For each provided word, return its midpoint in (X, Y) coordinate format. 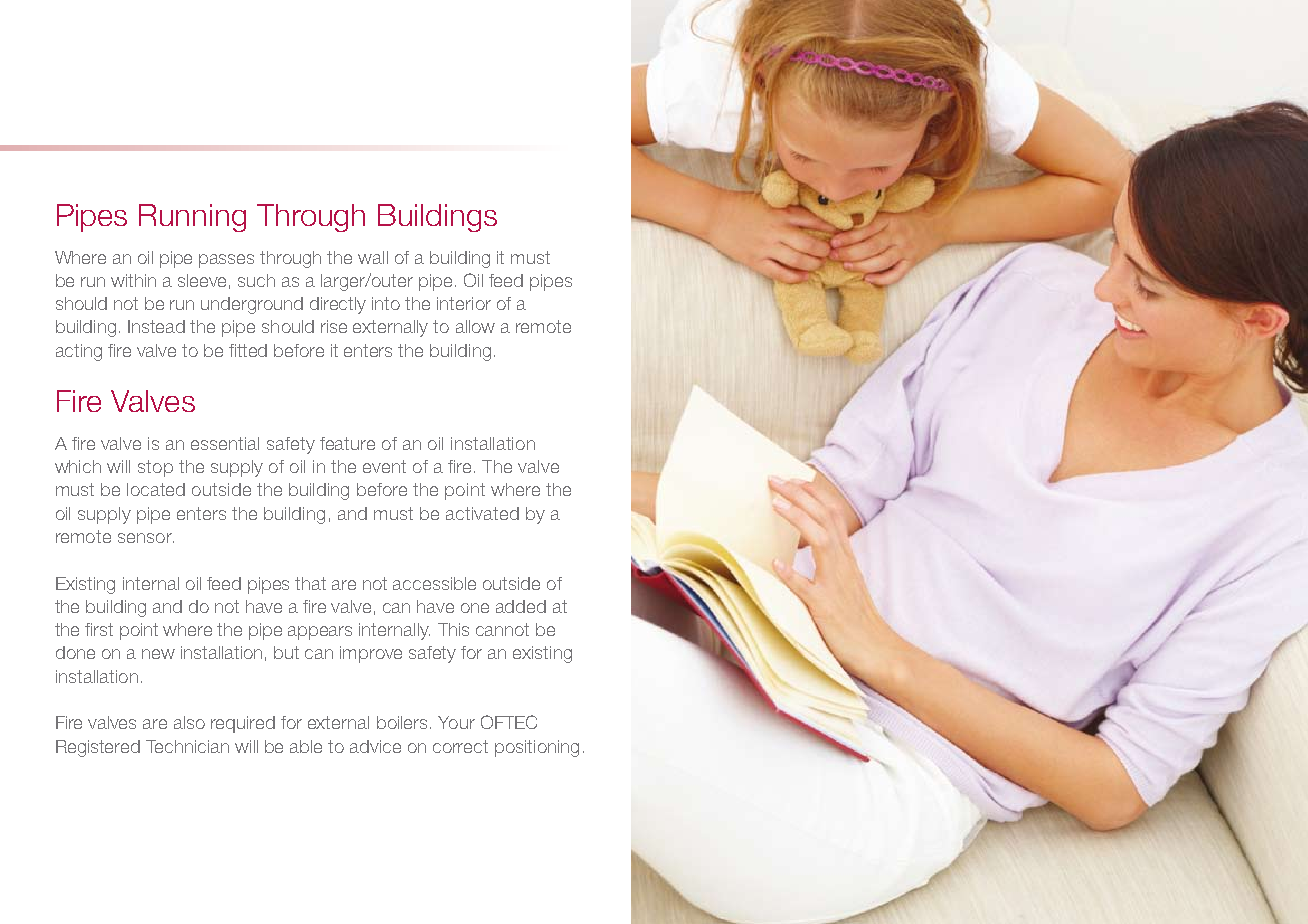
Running (192, 218)
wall (373, 257)
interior (464, 303)
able (306, 746)
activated (482, 513)
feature (347, 443)
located (156, 489)
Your (456, 722)
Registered (98, 748)
